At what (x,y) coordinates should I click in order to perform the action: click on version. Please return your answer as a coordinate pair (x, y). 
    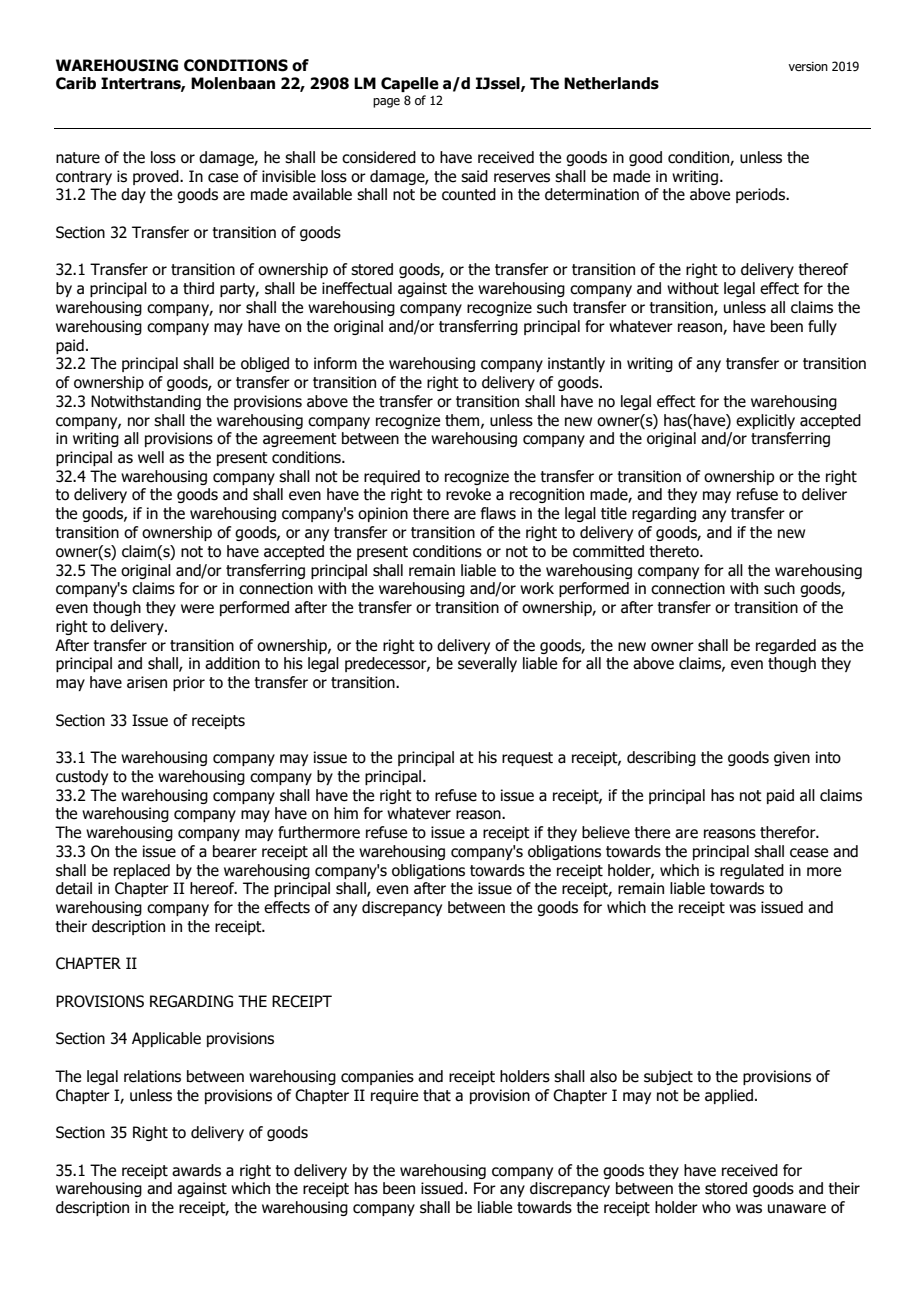
    Looking at the image, I should click on (808, 66).
